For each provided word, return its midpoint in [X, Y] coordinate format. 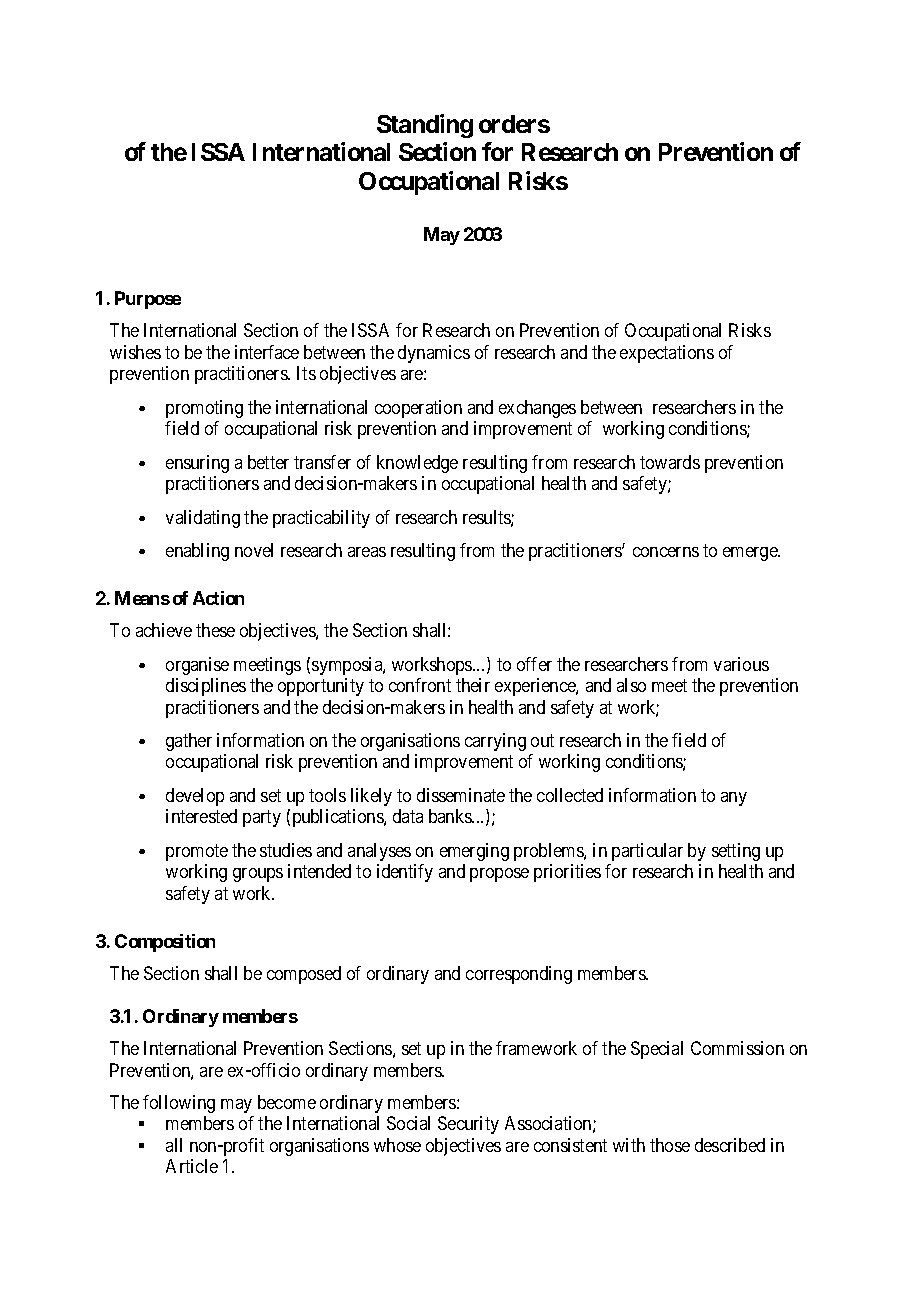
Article [192, 1166]
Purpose [148, 300]
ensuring [197, 464]
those [670, 1145]
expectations [667, 354]
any [734, 799]
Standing [425, 126]
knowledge [417, 464]
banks [451, 816]
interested [201, 816]
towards [670, 462]
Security [468, 1125]
